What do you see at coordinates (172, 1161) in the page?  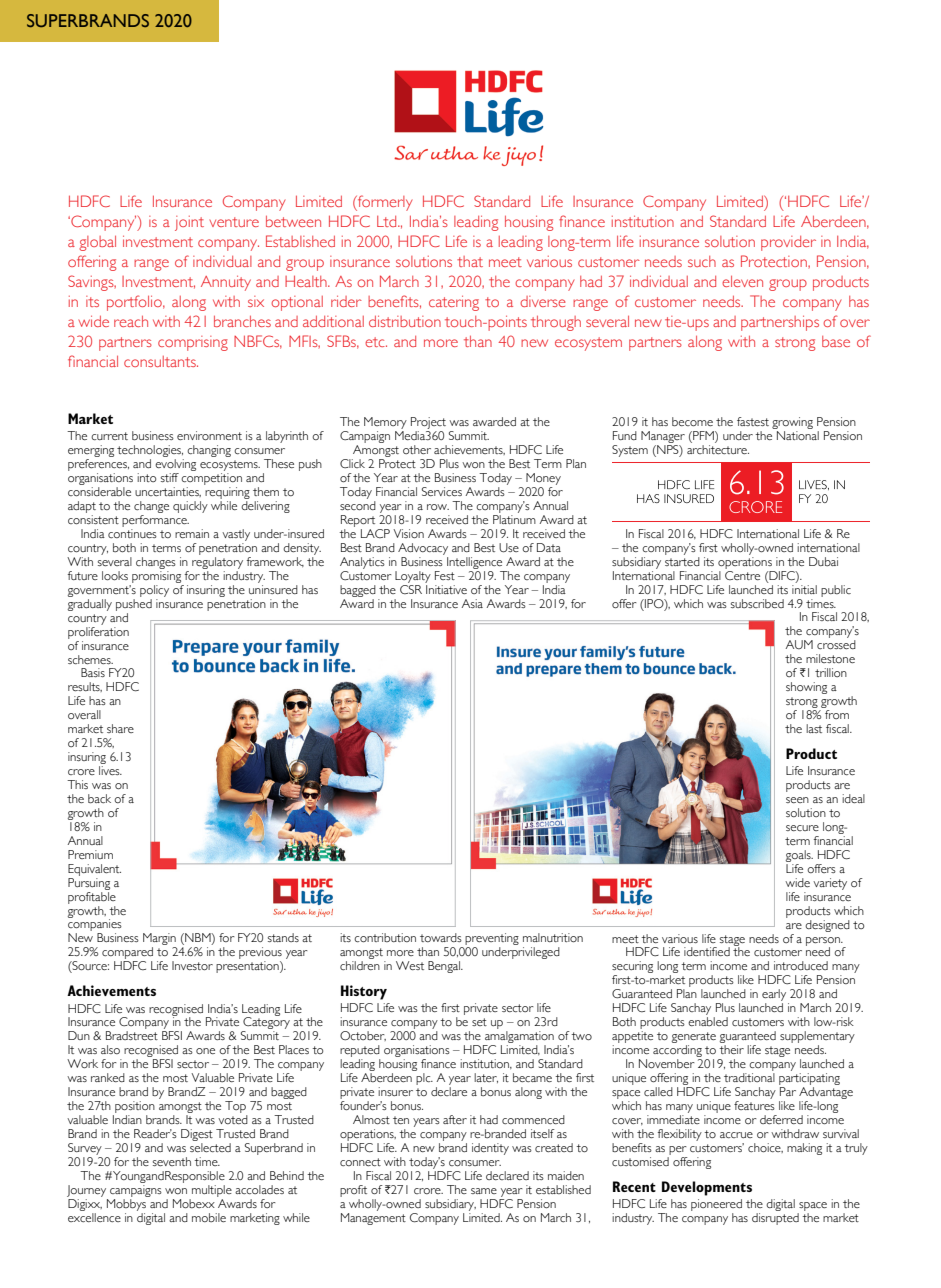 I see `seventh` at bounding box center [172, 1161].
